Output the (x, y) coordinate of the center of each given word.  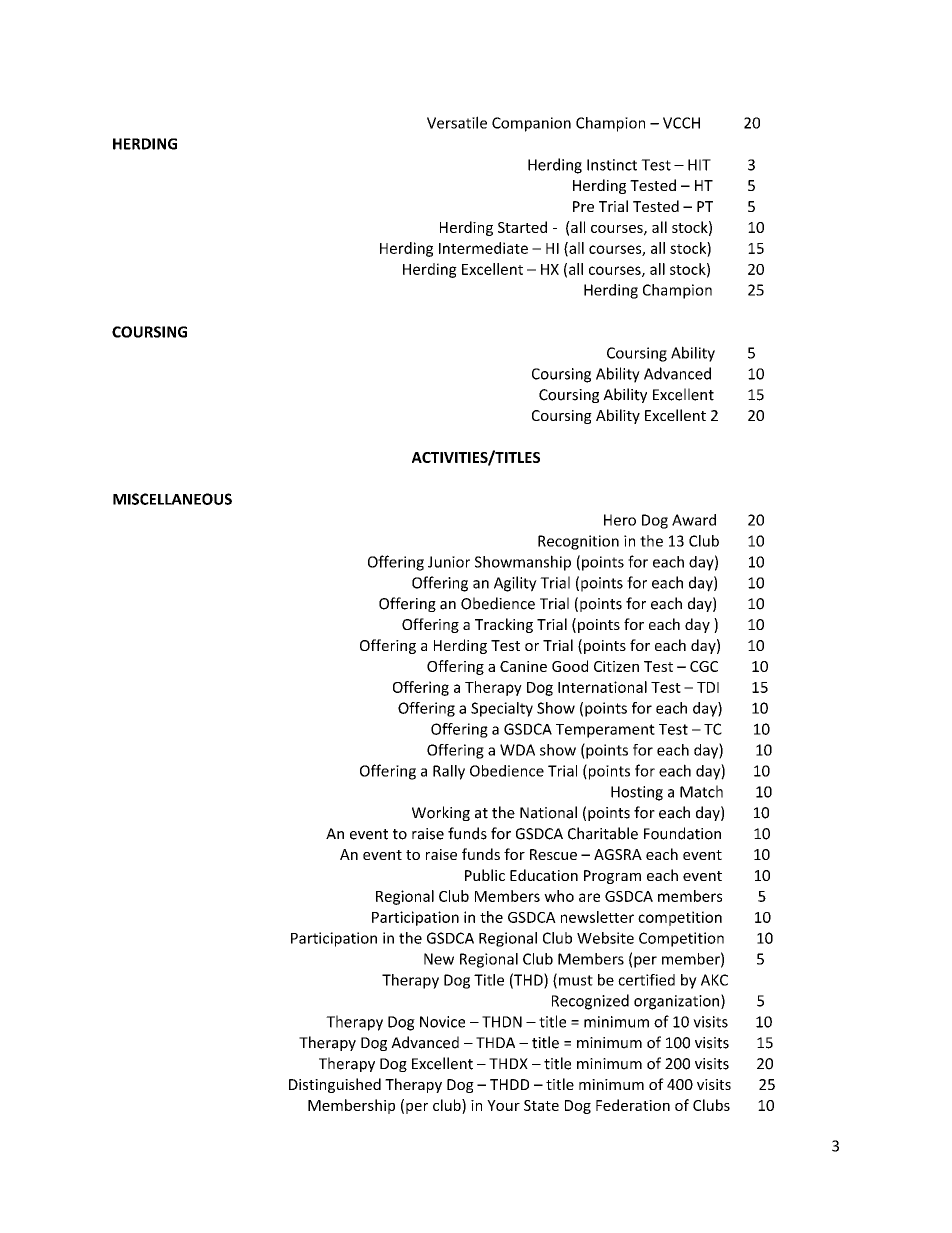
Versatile (457, 122)
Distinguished (335, 1085)
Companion (531, 124)
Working (441, 813)
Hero (620, 520)
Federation (633, 1105)
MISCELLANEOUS (172, 499)
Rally (449, 772)
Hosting (637, 793)
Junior (449, 562)
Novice (442, 1022)
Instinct (612, 165)
